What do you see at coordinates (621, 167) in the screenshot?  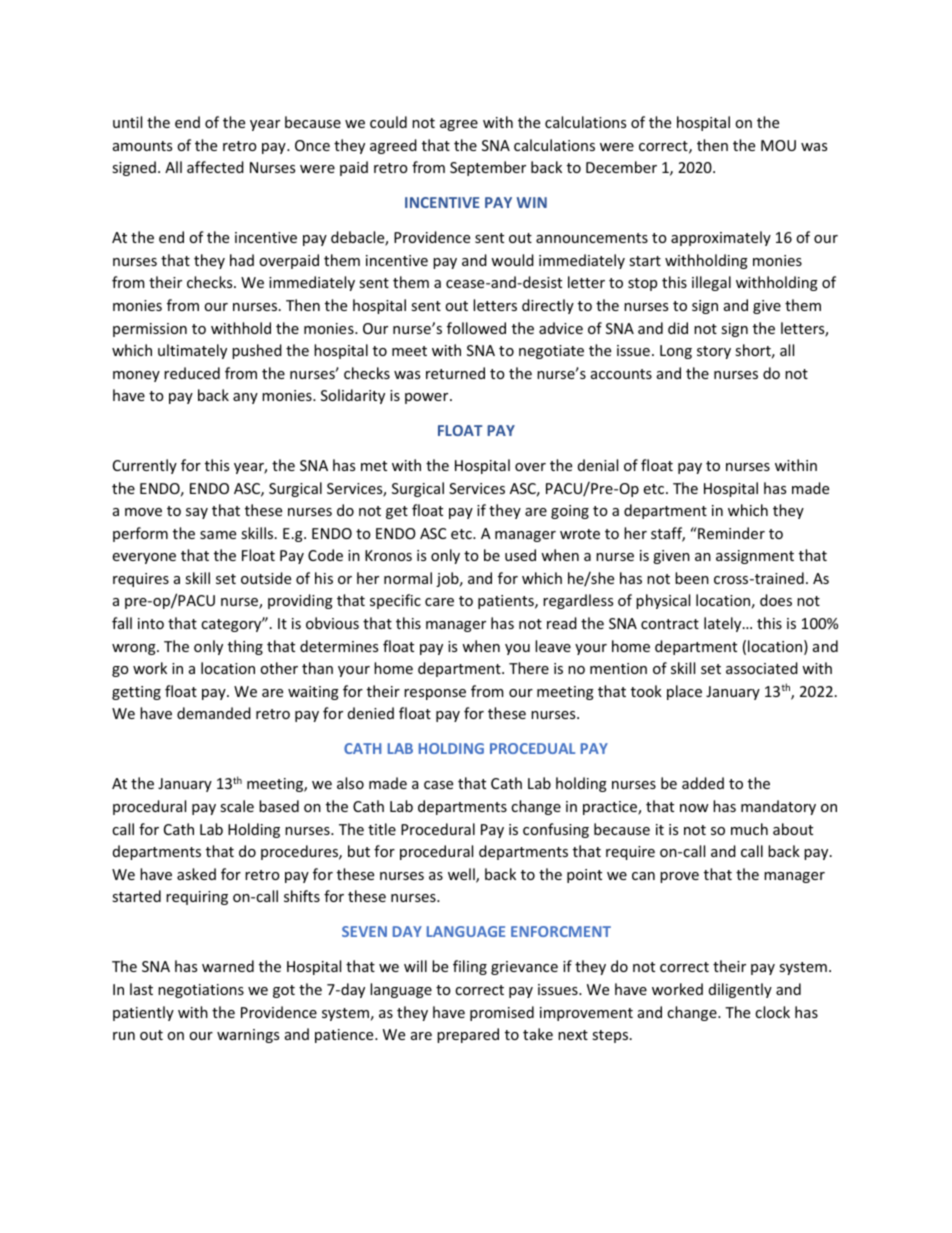 I see `December` at bounding box center [621, 167].
